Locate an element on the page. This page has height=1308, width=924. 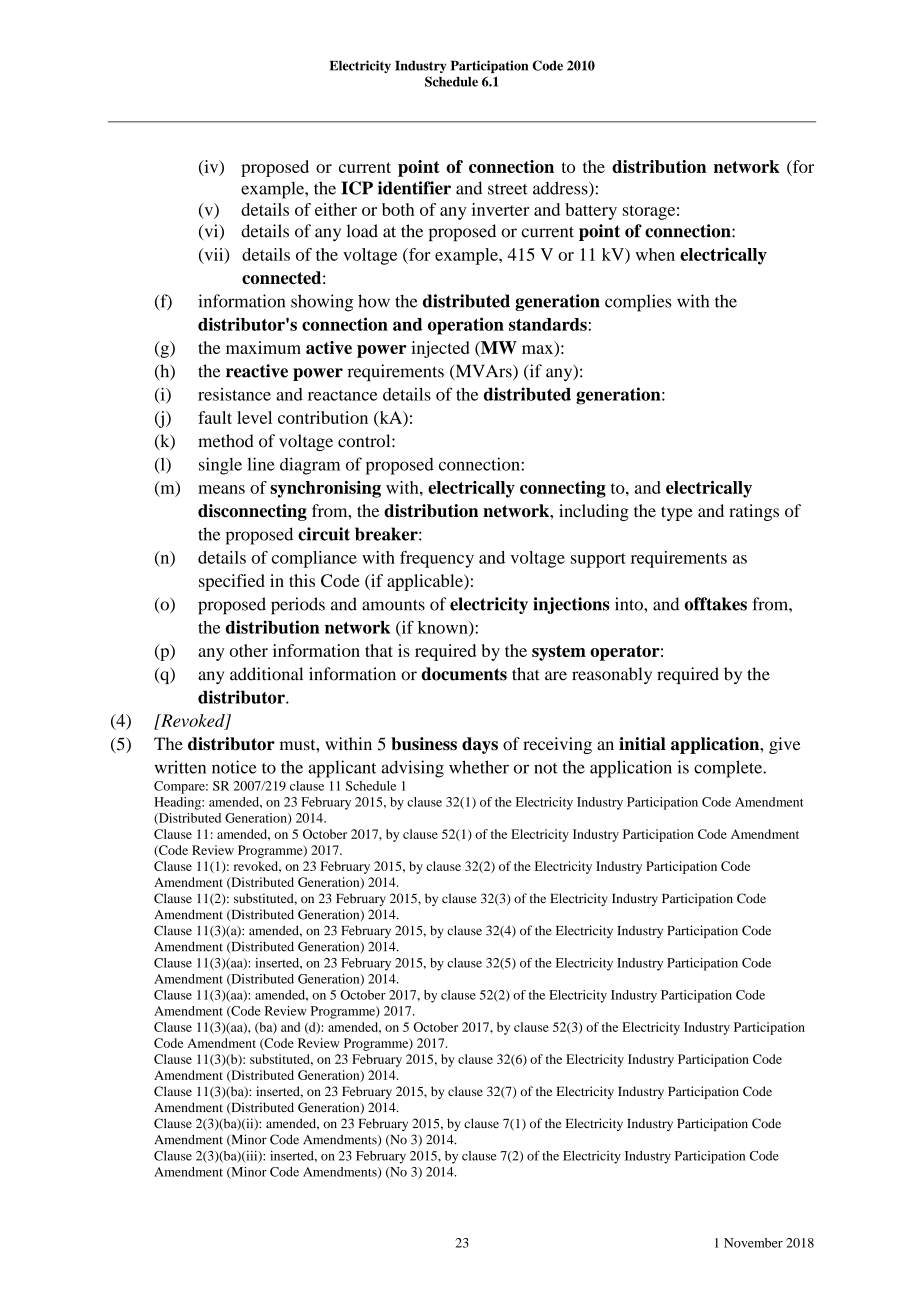
line is located at coordinates (261, 464).
